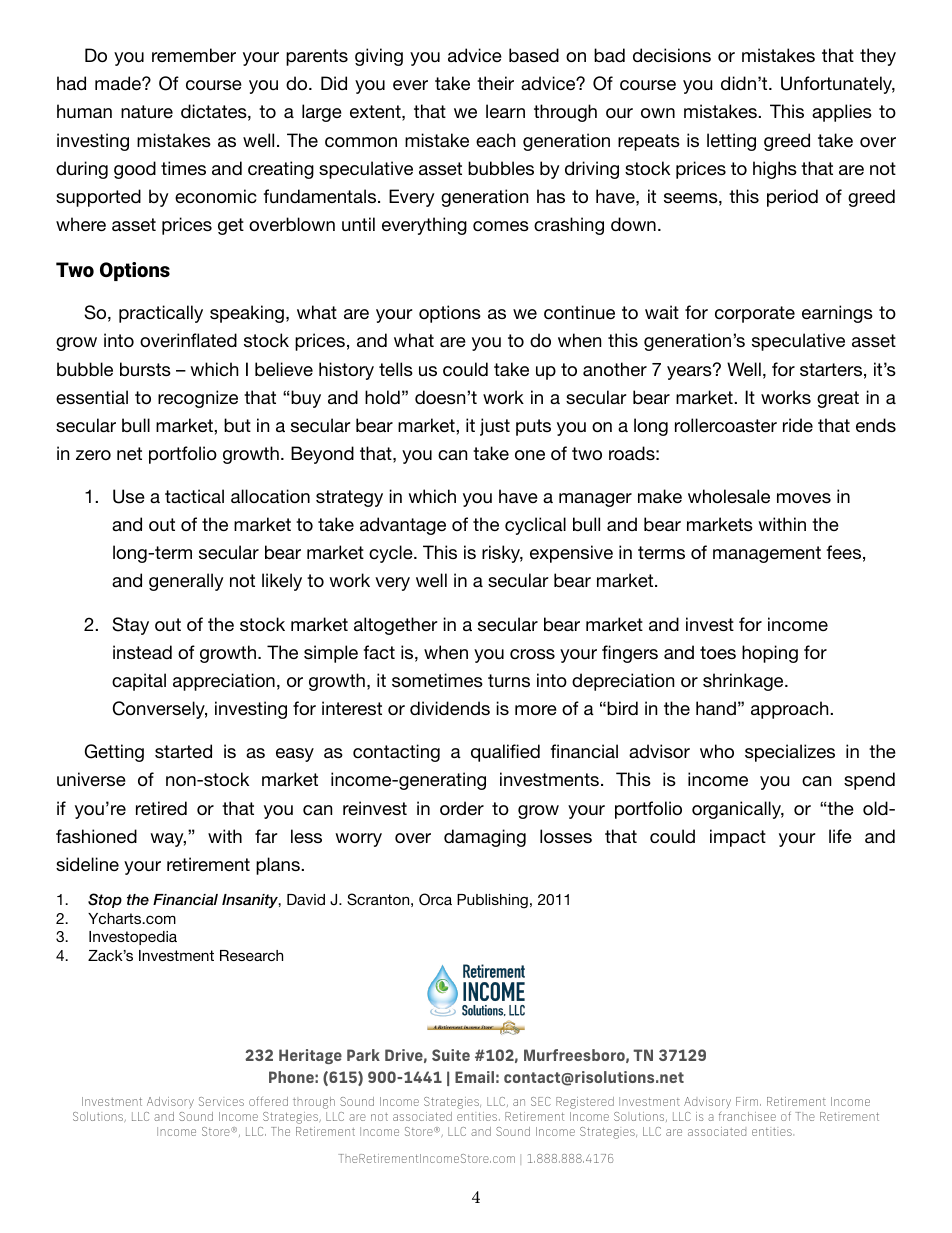 The width and height of the screenshot is (952, 1233). Describe the element at coordinates (147, 111) in the screenshot. I see `nature` at that location.
